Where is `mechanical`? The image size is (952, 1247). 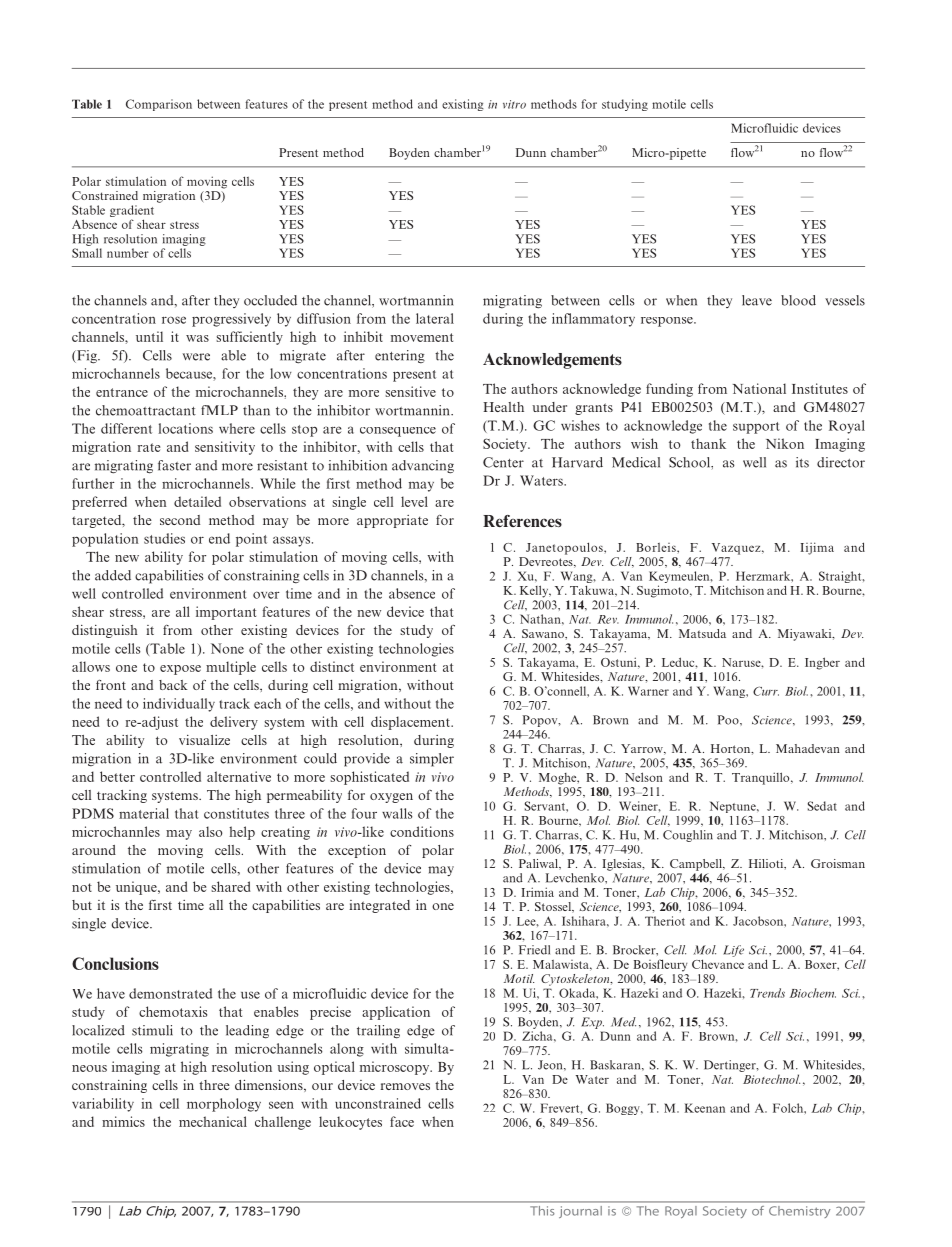
mechanical is located at coordinates (213, 1121).
